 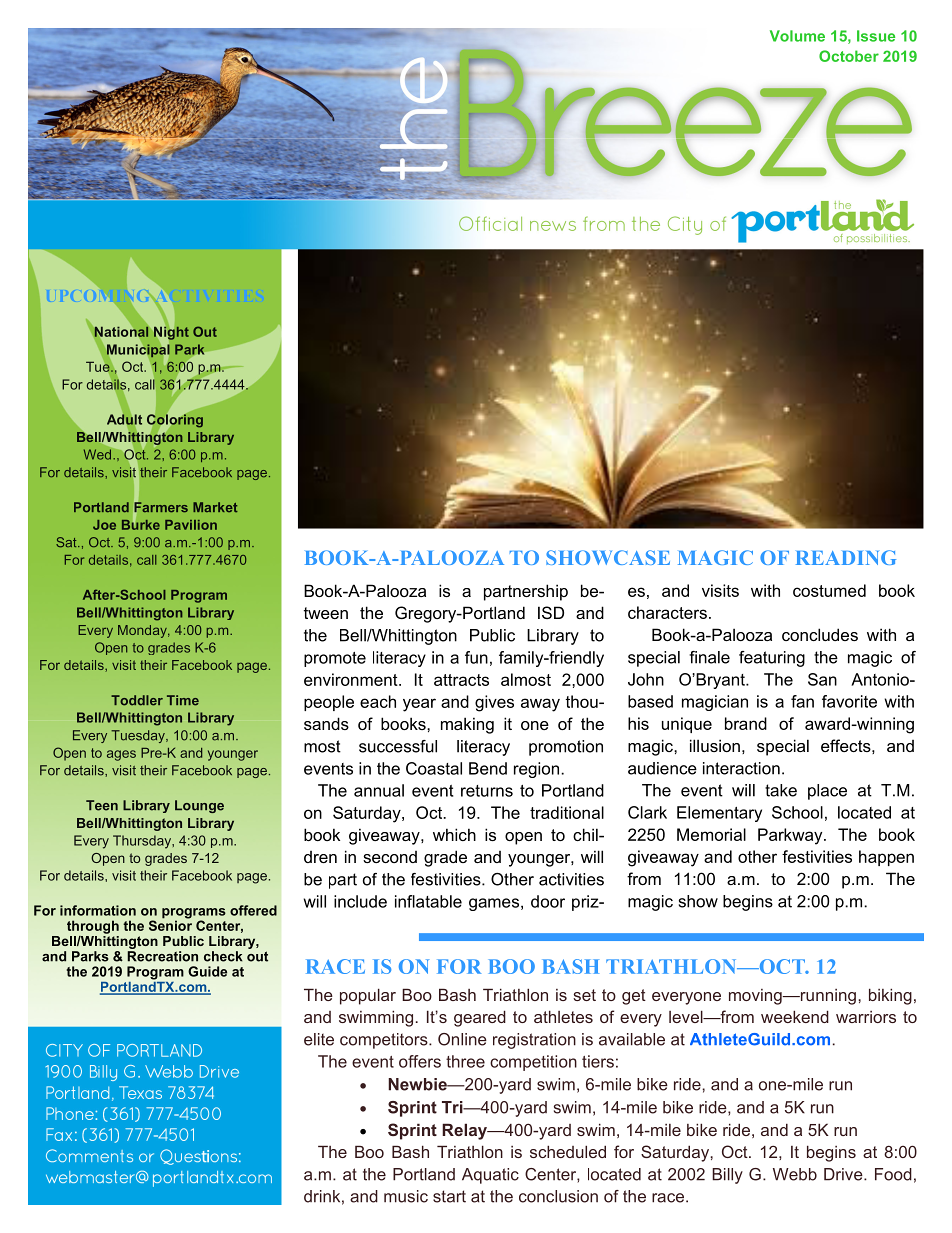 What do you see at coordinates (820, 634) in the screenshot?
I see `concludes` at bounding box center [820, 634].
